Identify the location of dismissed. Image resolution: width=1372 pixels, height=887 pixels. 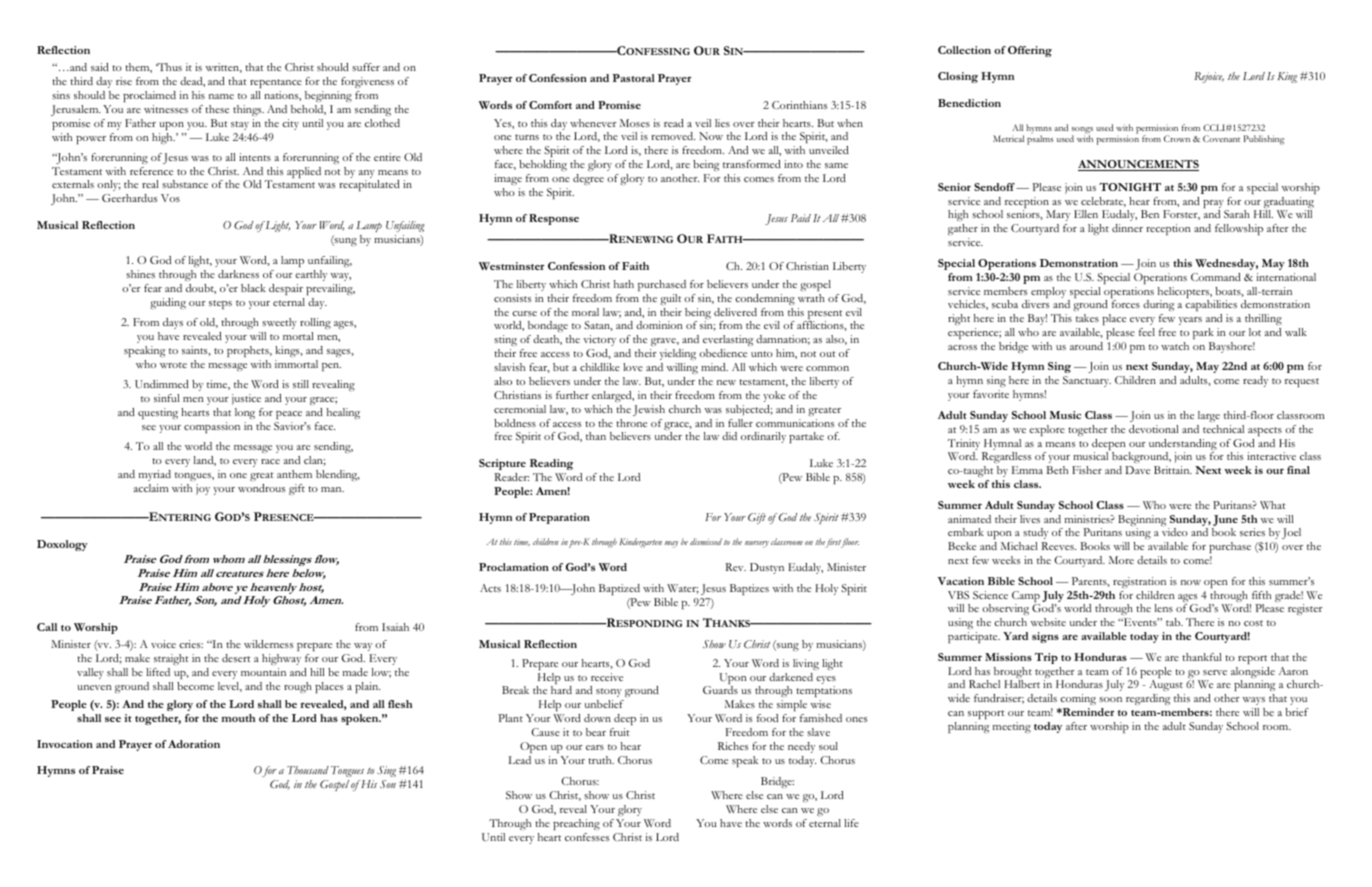
(706, 541).
